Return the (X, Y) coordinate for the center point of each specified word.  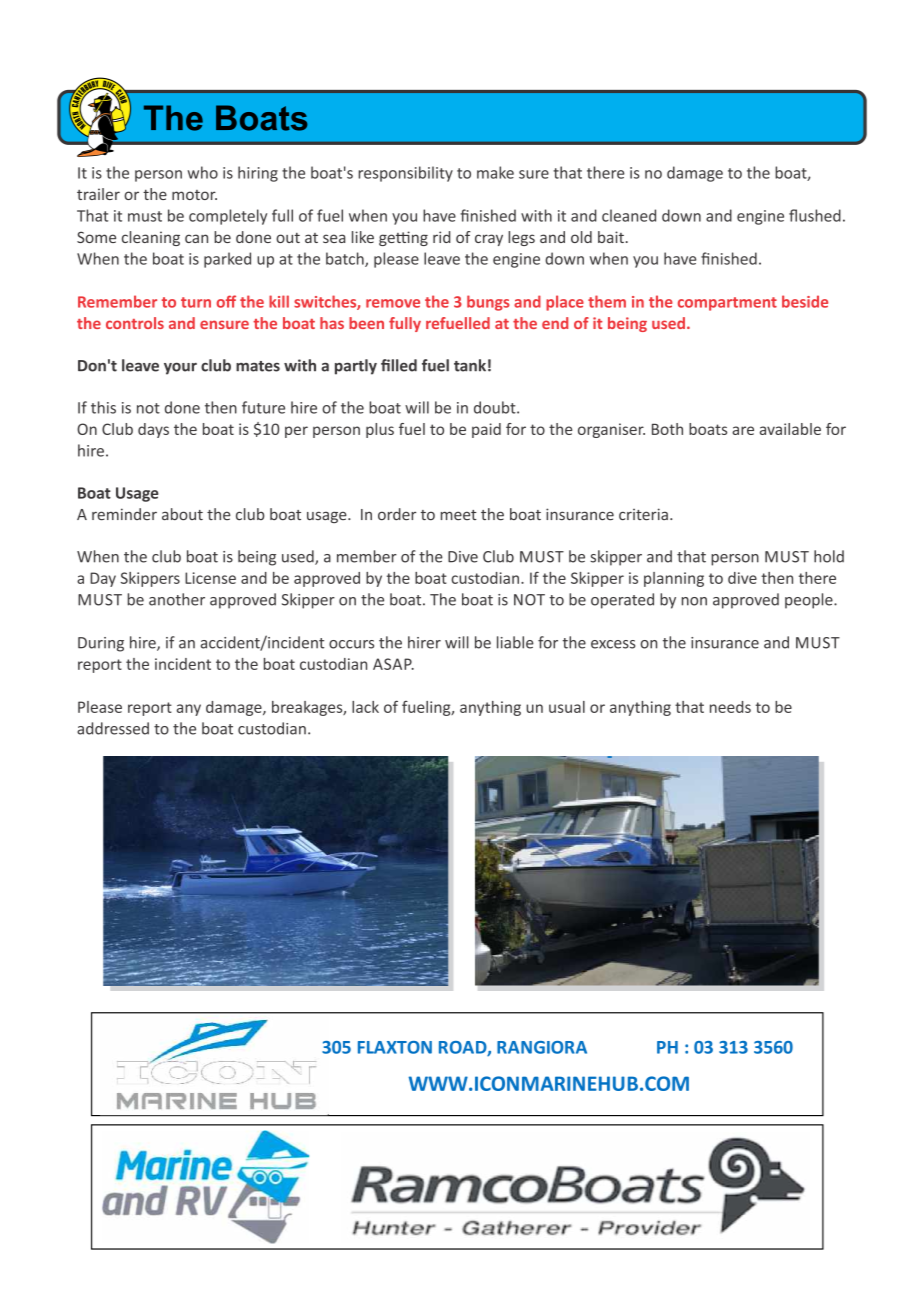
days (153, 430)
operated (622, 601)
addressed (113, 728)
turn (196, 302)
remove (393, 303)
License (210, 578)
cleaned (629, 215)
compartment (727, 304)
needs (730, 707)
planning (674, 579)
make (495, 172)
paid (486, 430)
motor (194, 195)
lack (365, 707)
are (743, 430)
